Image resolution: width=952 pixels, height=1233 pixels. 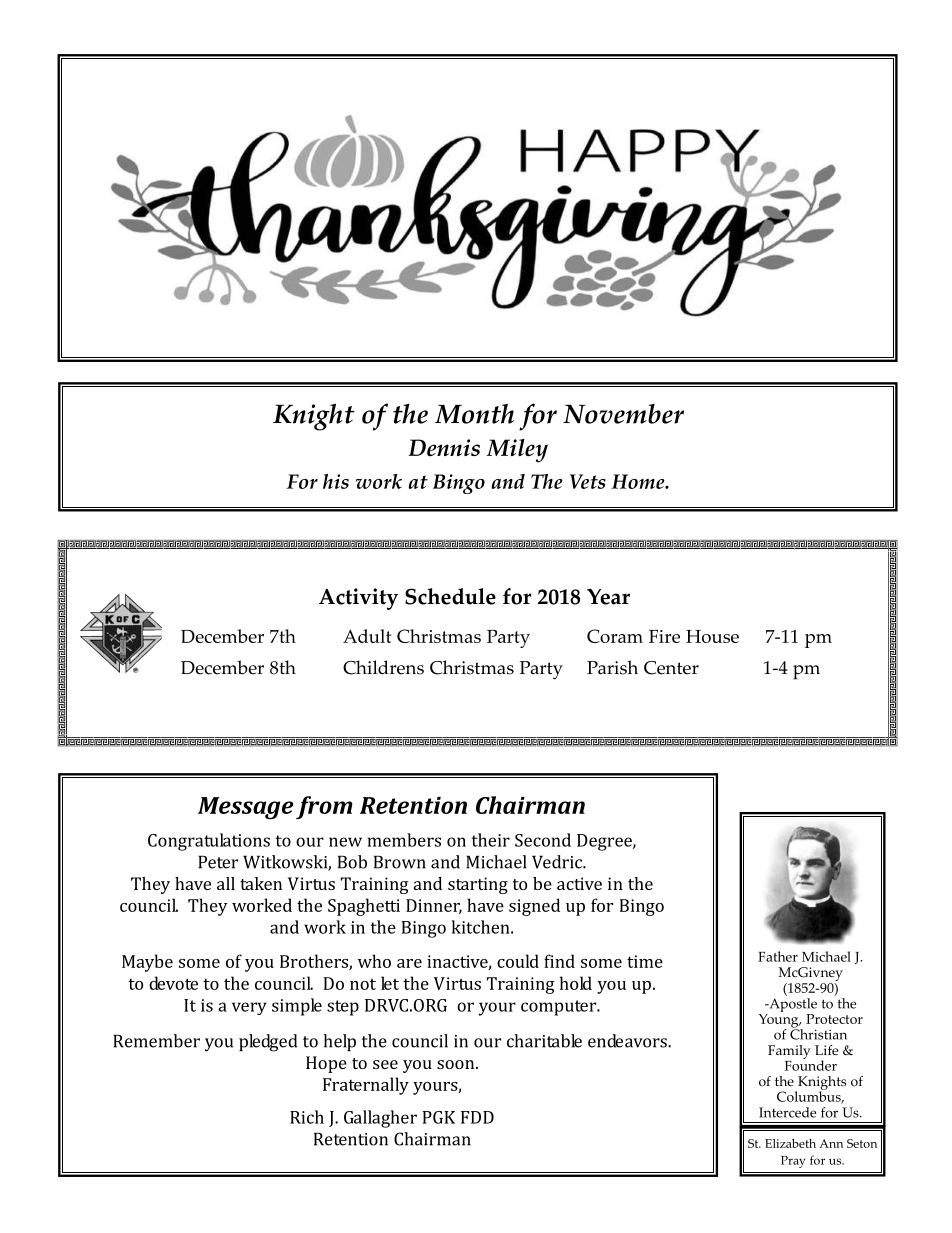 I want to click on Gallagher, so click(x=380, y=1119).
